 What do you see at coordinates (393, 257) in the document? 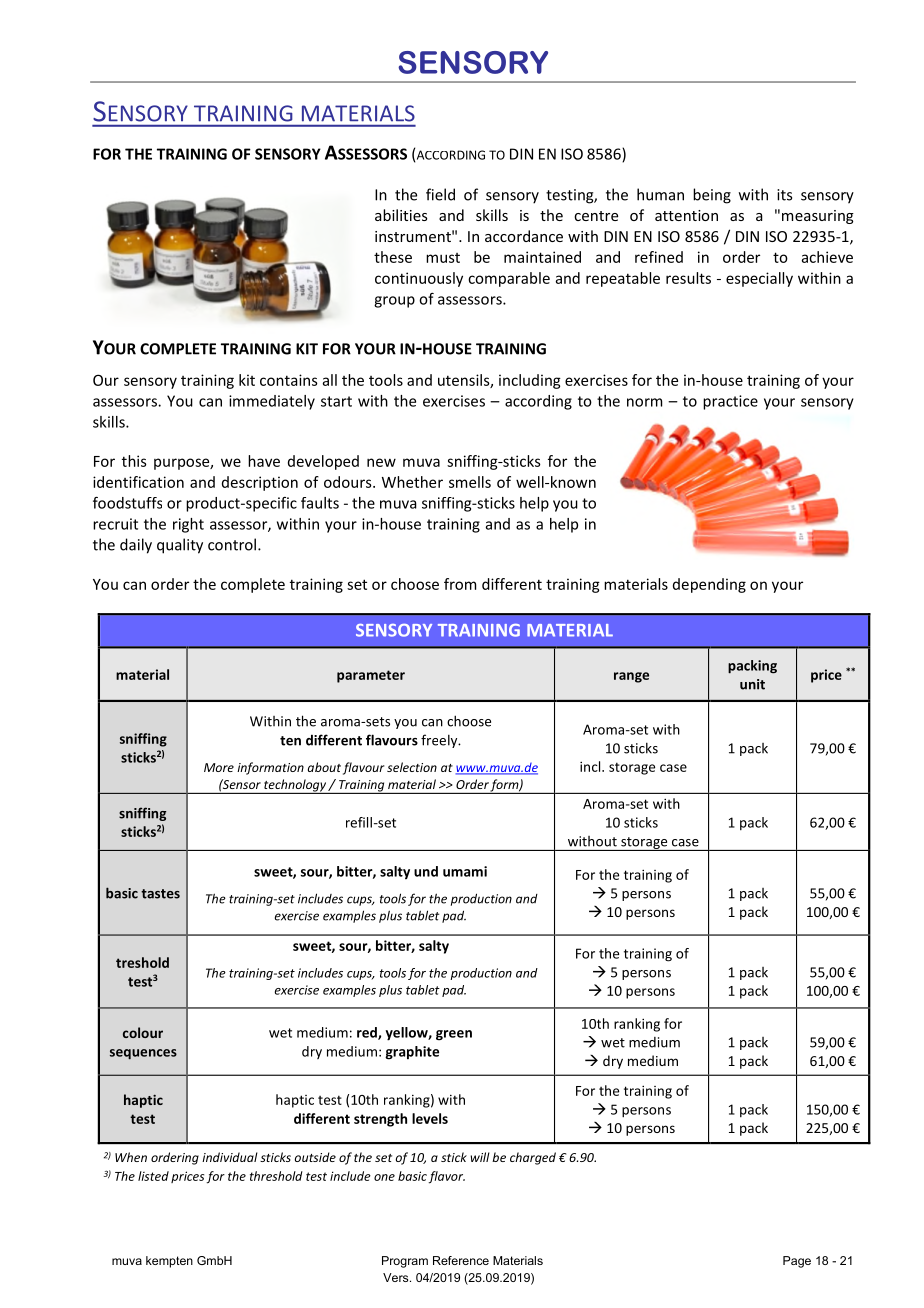
I see `these` at bounding box center [393, 257].
